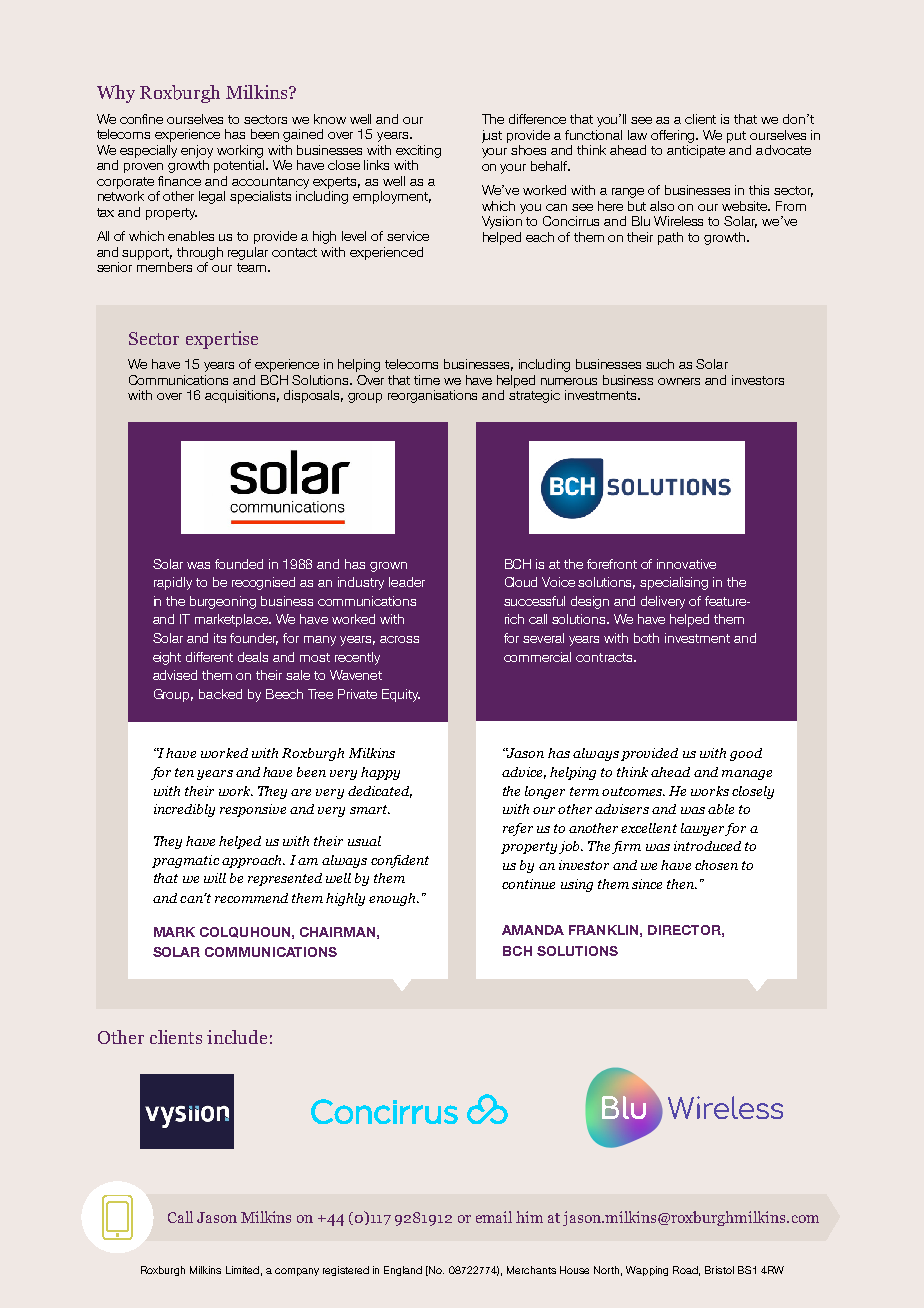 Image resolution: width=924 pixels, height=1308 pixels. What do you see at coordinates (401, 695) in the screenshot?
I see `Equity` at bounding box center [401, 695].
